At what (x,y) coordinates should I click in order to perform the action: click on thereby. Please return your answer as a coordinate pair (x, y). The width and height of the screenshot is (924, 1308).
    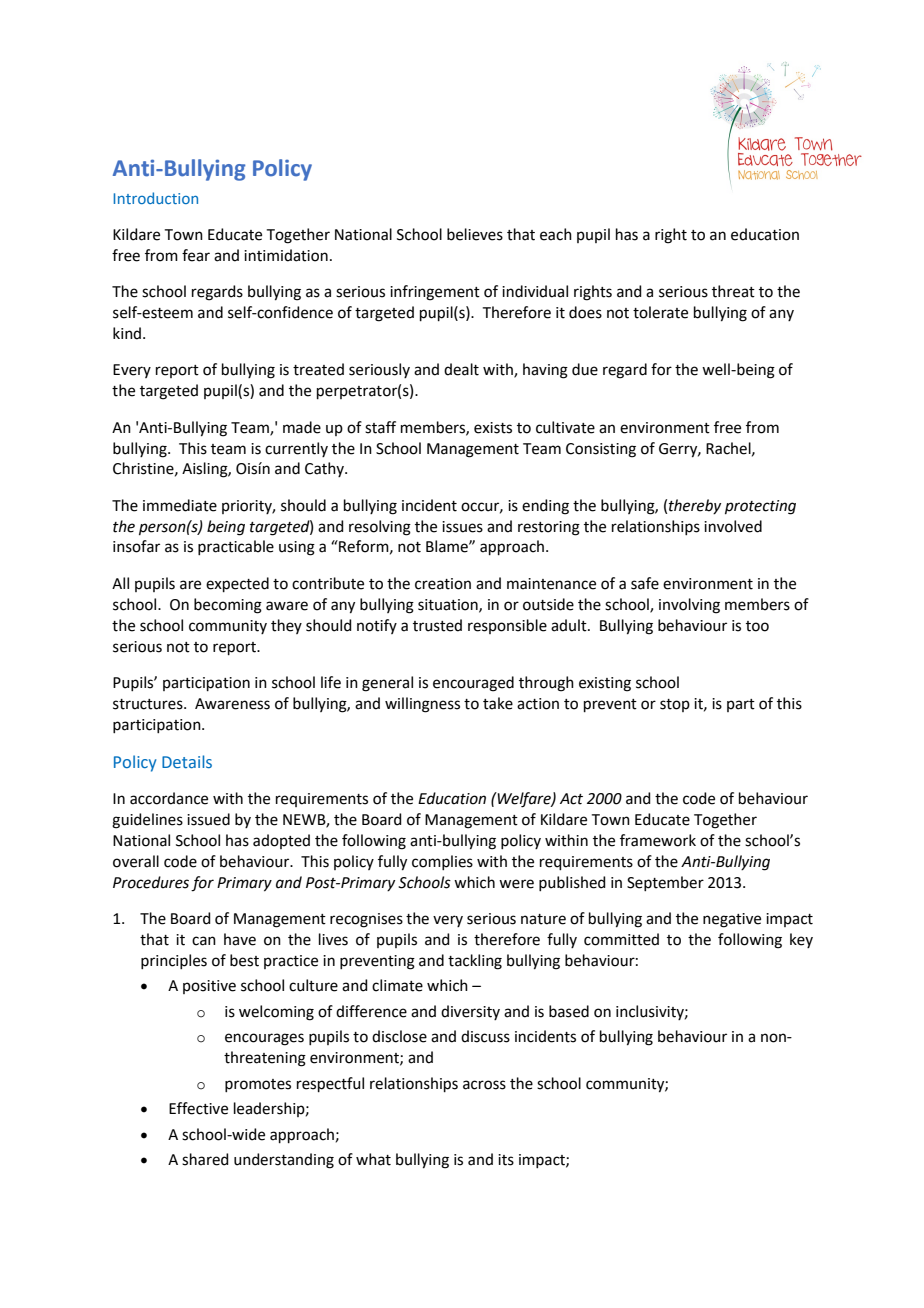
    Looking at the image, I should click on (695, 506).
